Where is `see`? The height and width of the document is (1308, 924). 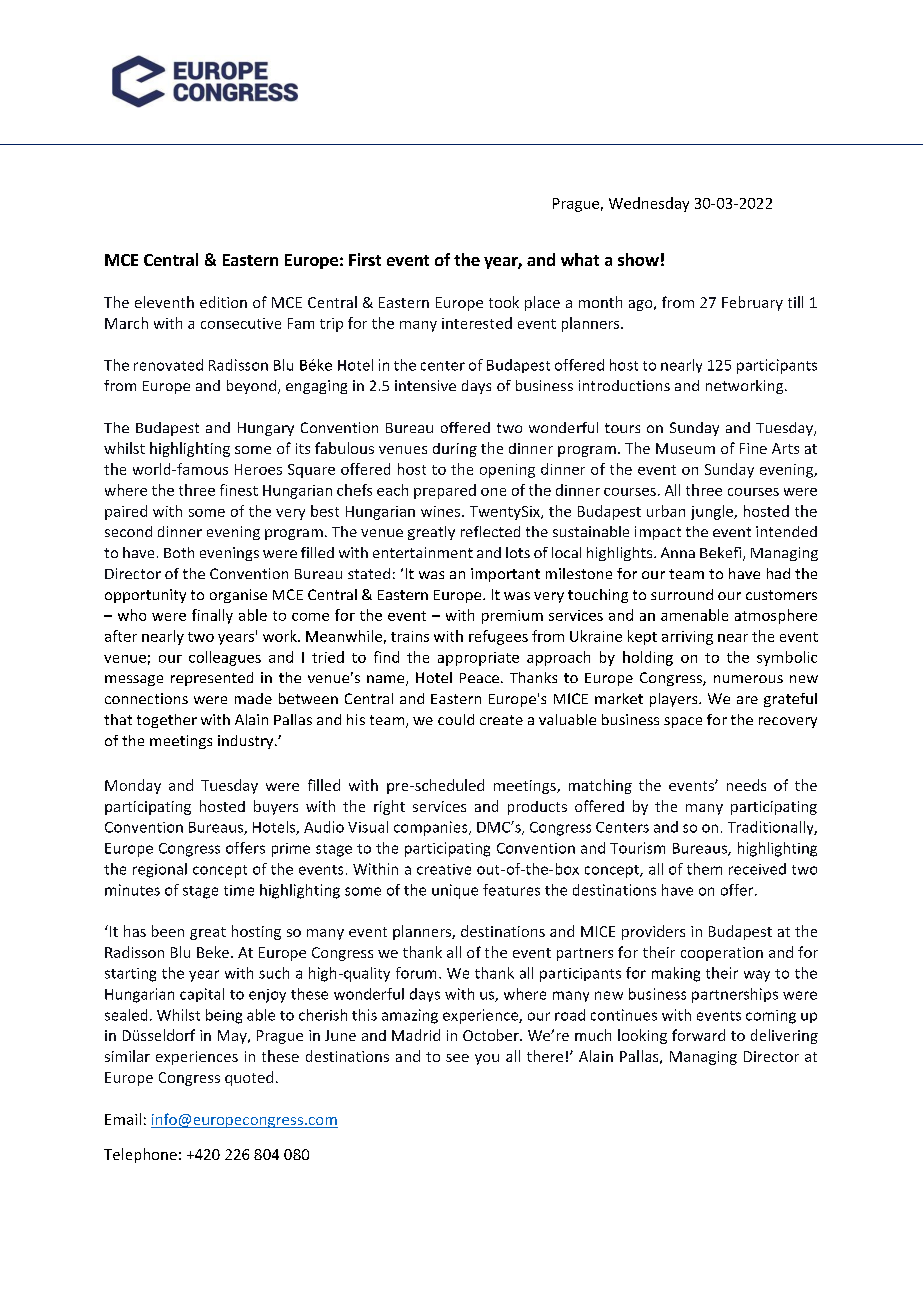 see is located at coordinates (457, 1058).
